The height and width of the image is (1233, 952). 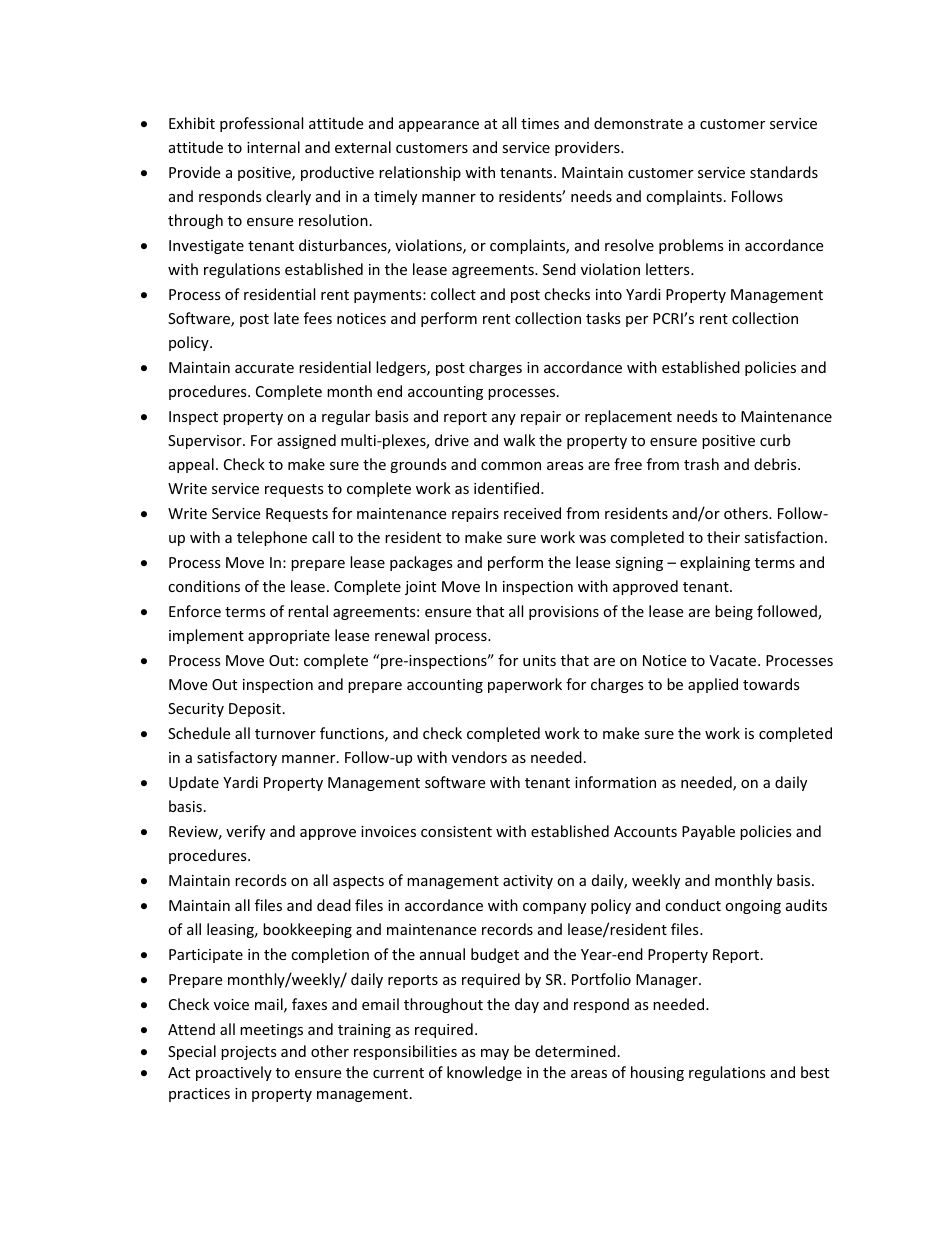 I want to click on being, so click(x=734, y=612).
